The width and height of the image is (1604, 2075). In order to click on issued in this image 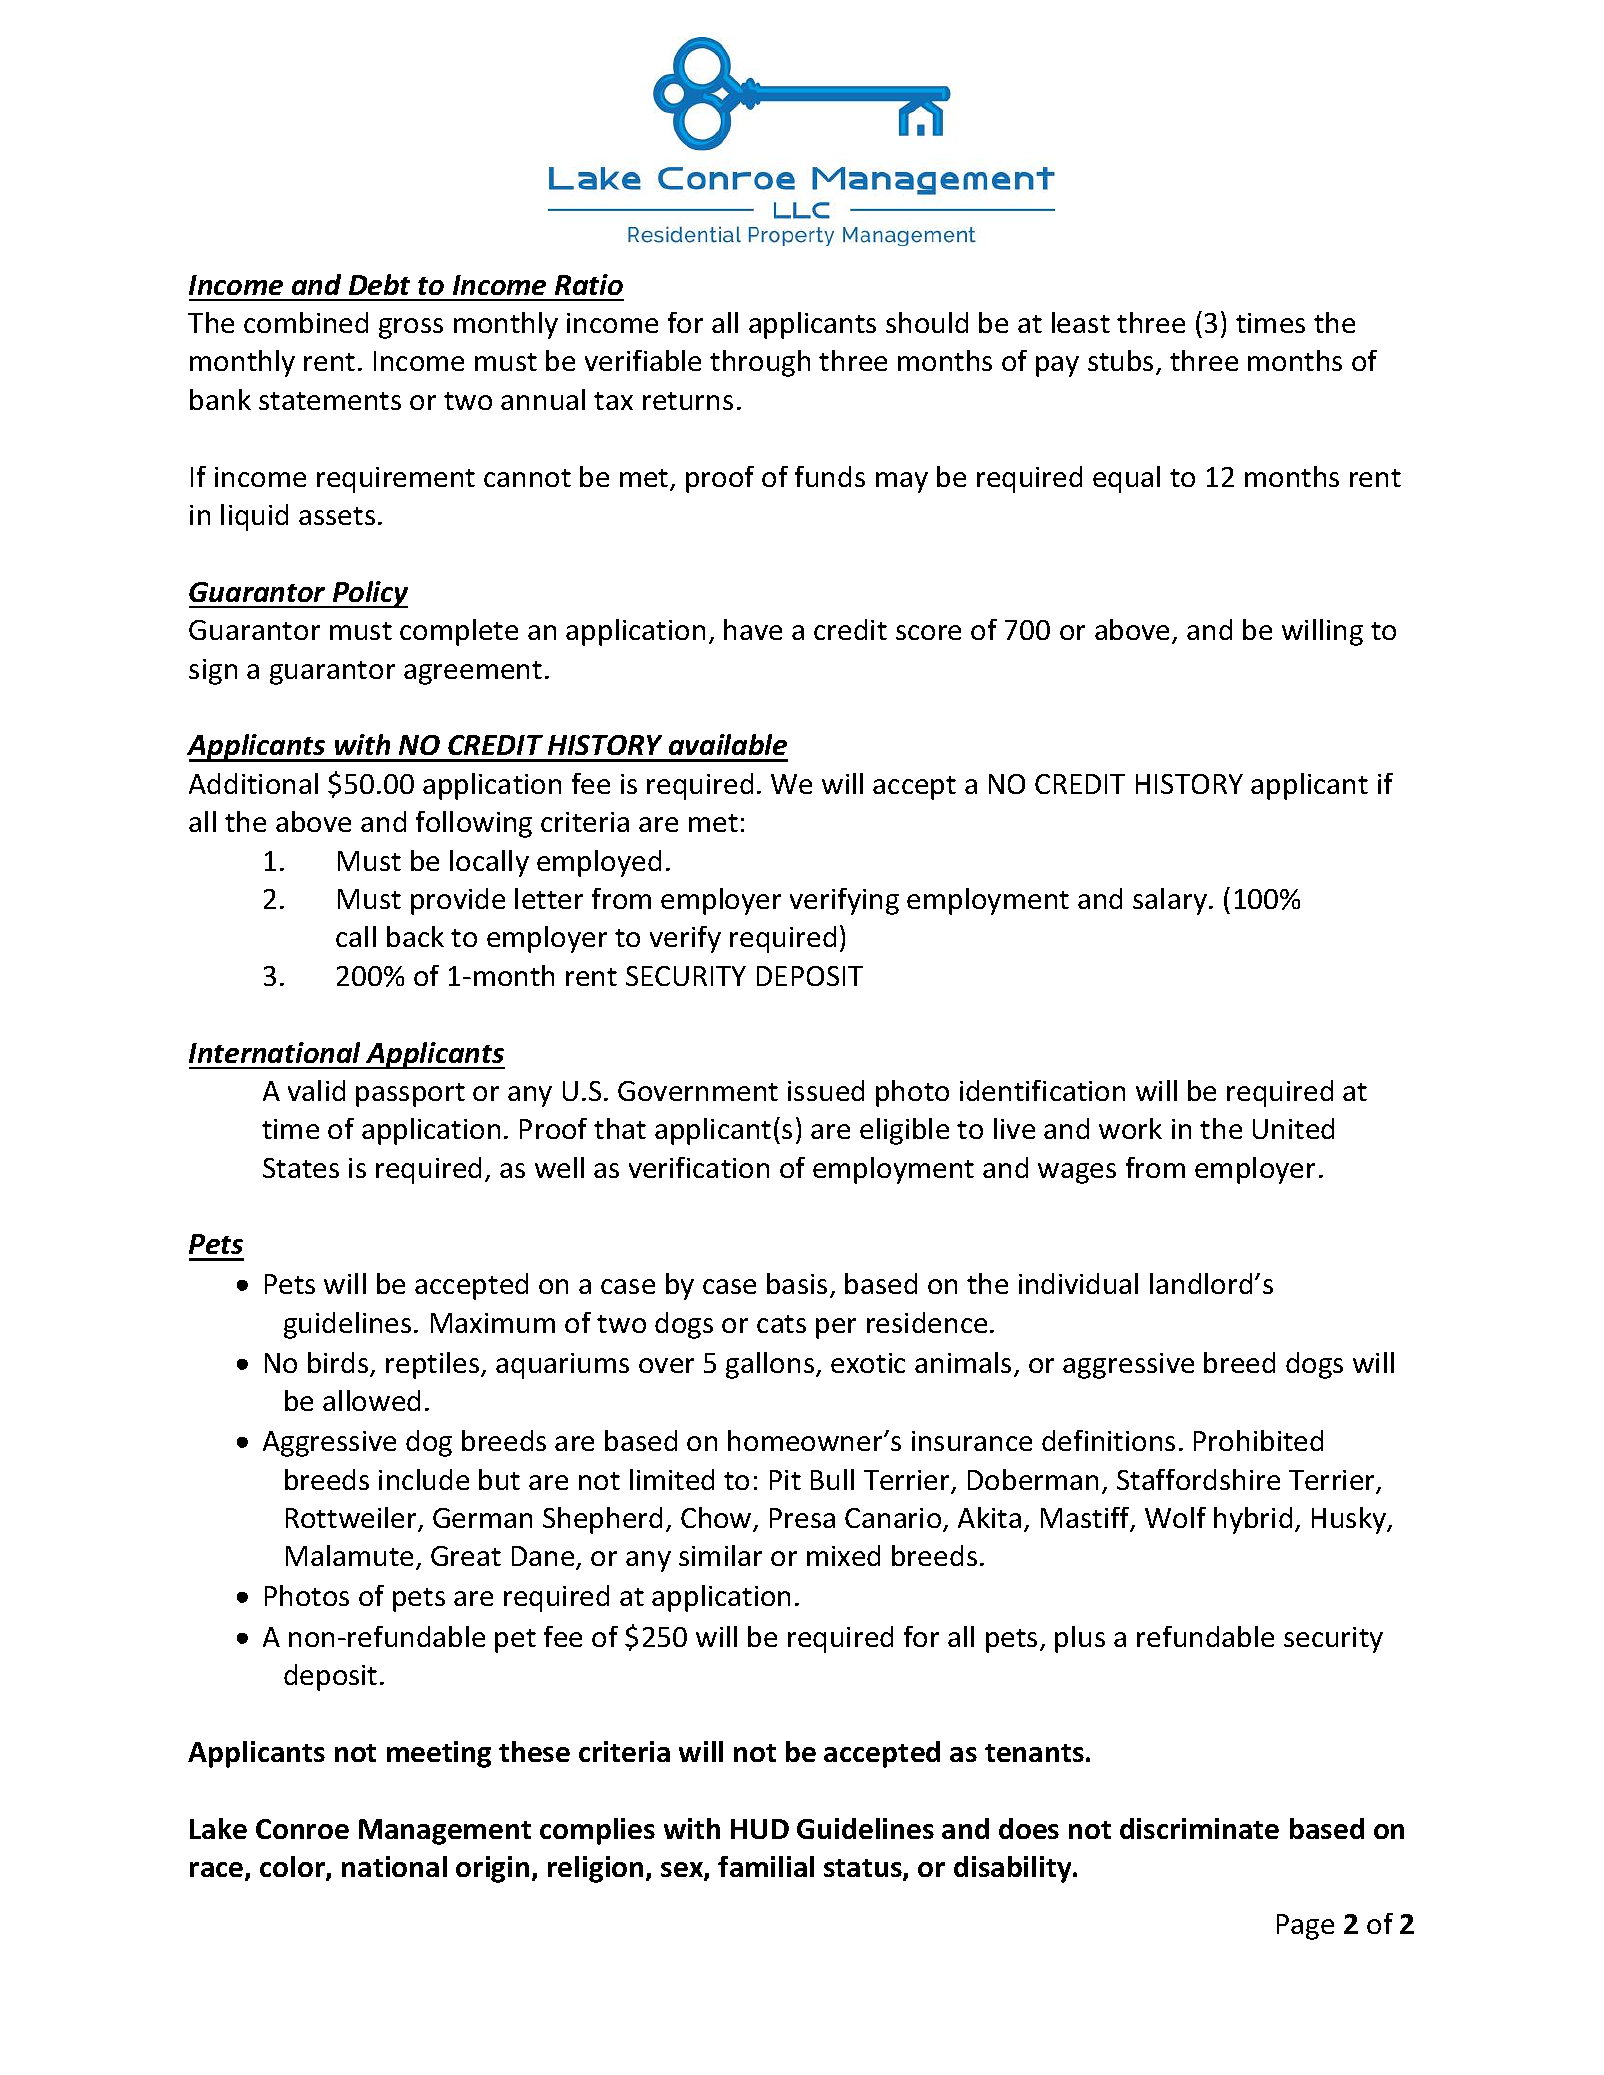, I will do `click(826, 1090)`.
